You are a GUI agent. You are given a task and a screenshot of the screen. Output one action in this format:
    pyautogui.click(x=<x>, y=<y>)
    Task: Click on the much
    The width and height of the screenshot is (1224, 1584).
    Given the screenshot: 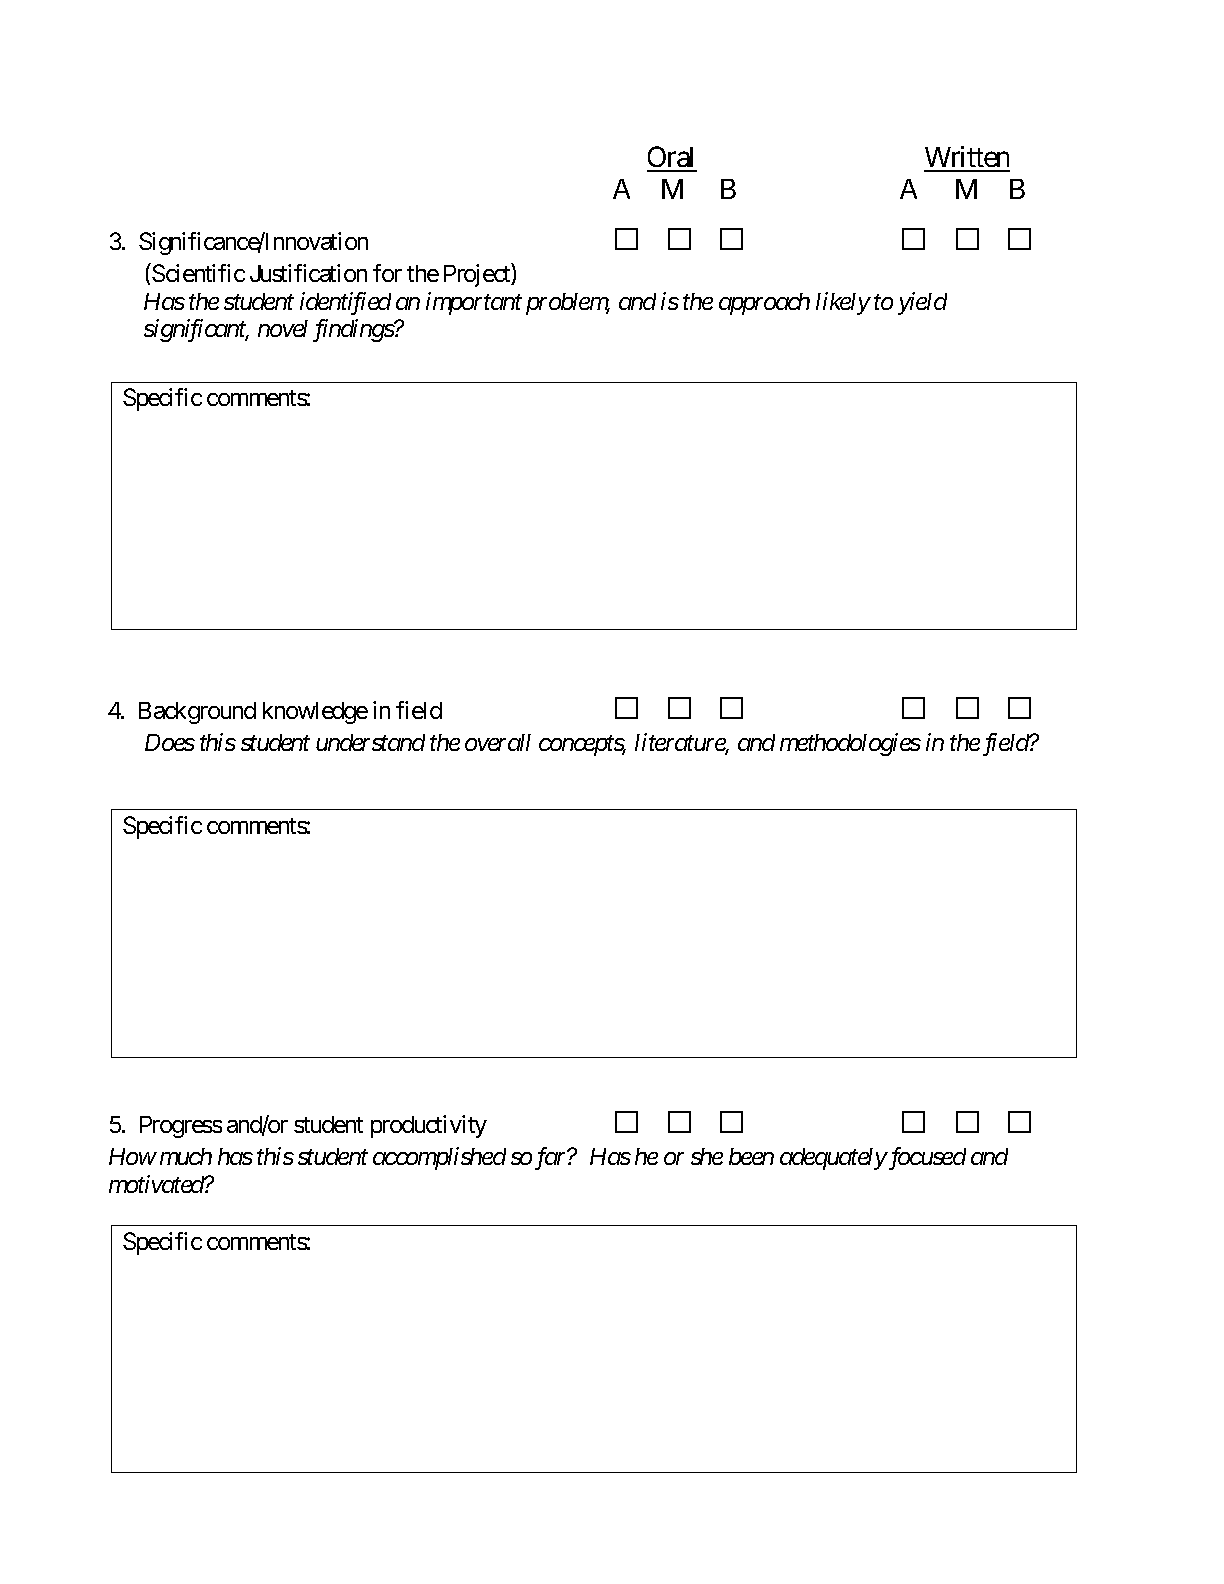 What is the action you would take?
    pyautogui.click(x=186, y=1156)
